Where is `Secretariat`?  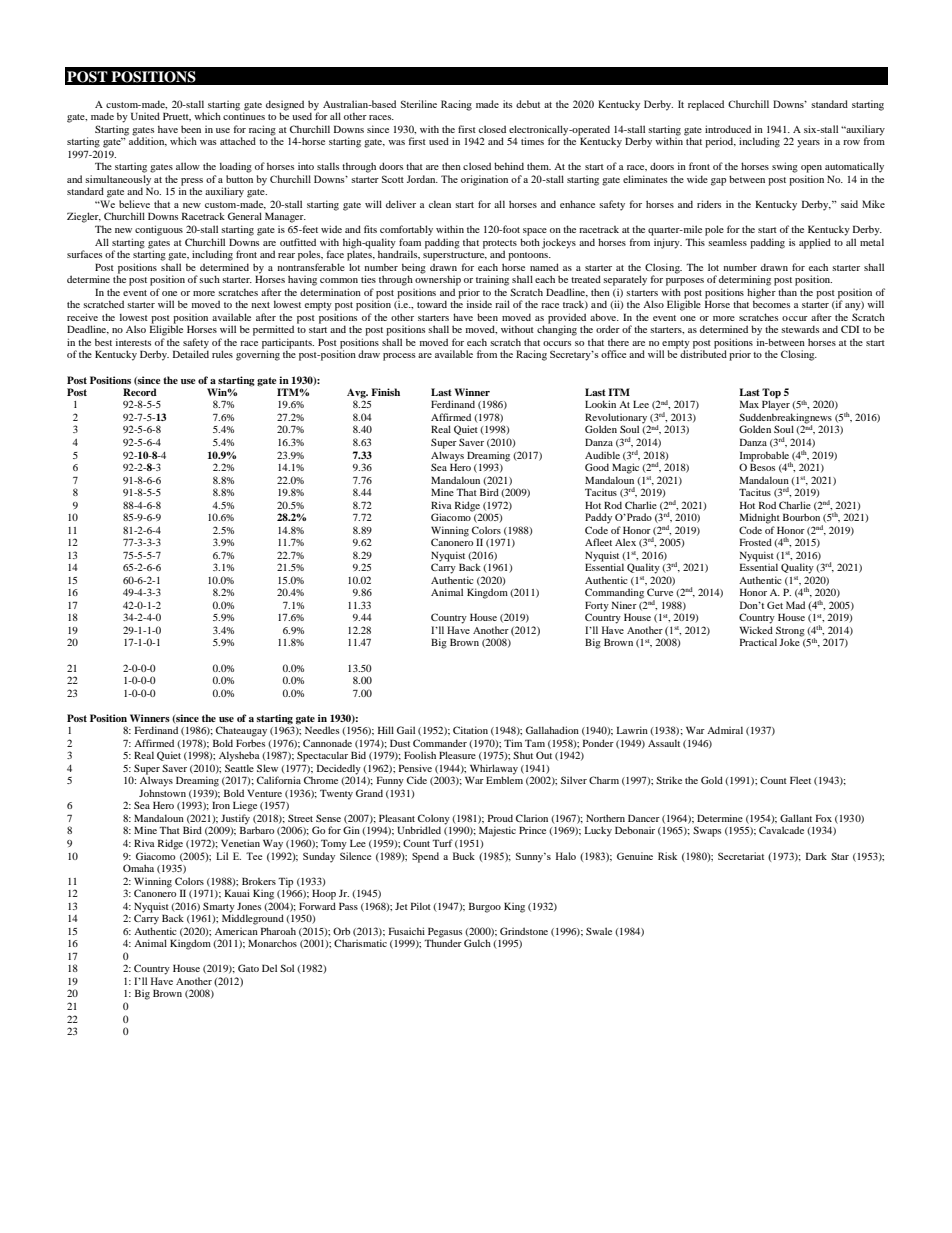 Secretariat is located at coordinates (741, 856).
